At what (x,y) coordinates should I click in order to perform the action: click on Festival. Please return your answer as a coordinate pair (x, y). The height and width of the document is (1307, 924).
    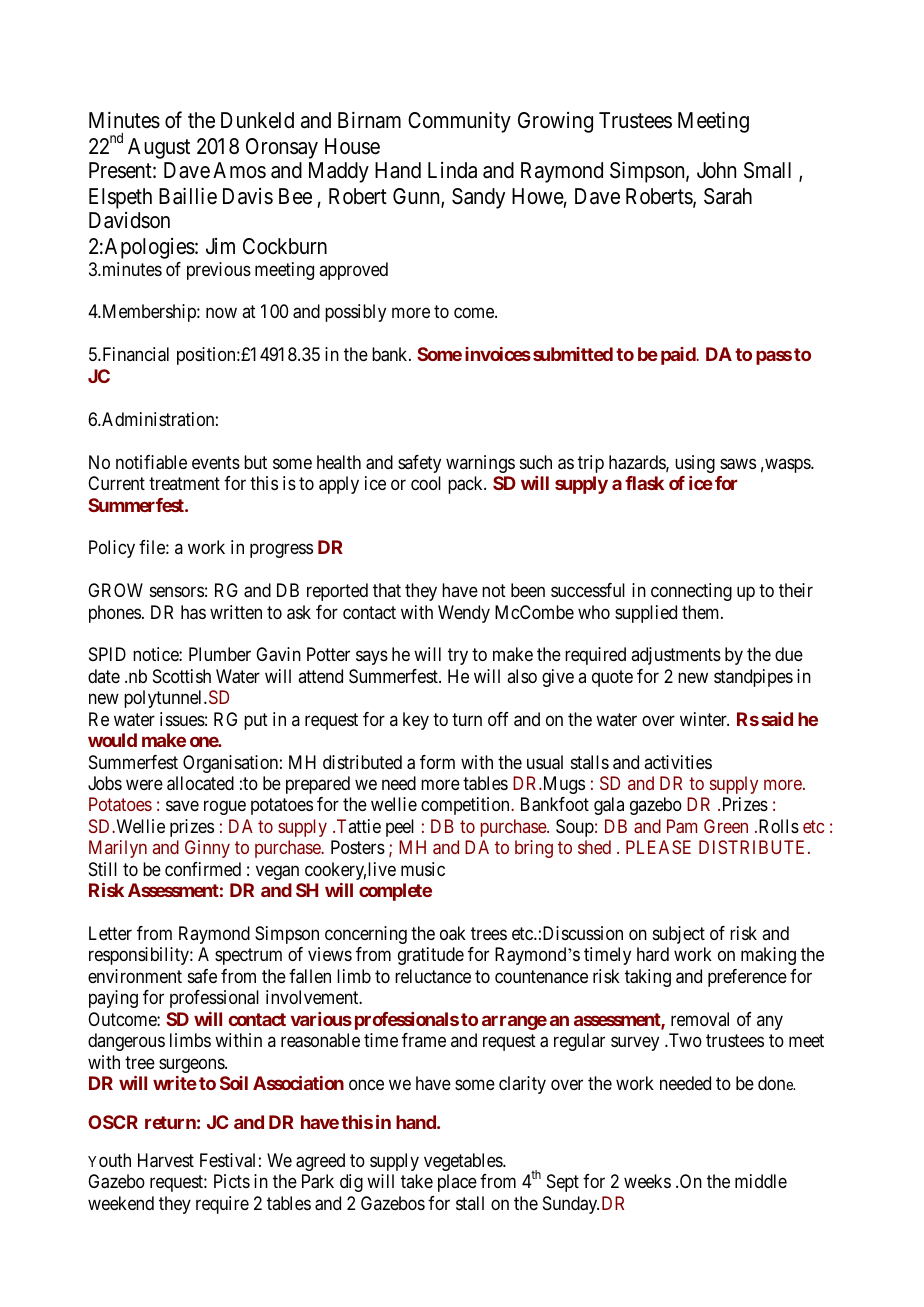
    Looking at the image, I should click on (227, 1160).
